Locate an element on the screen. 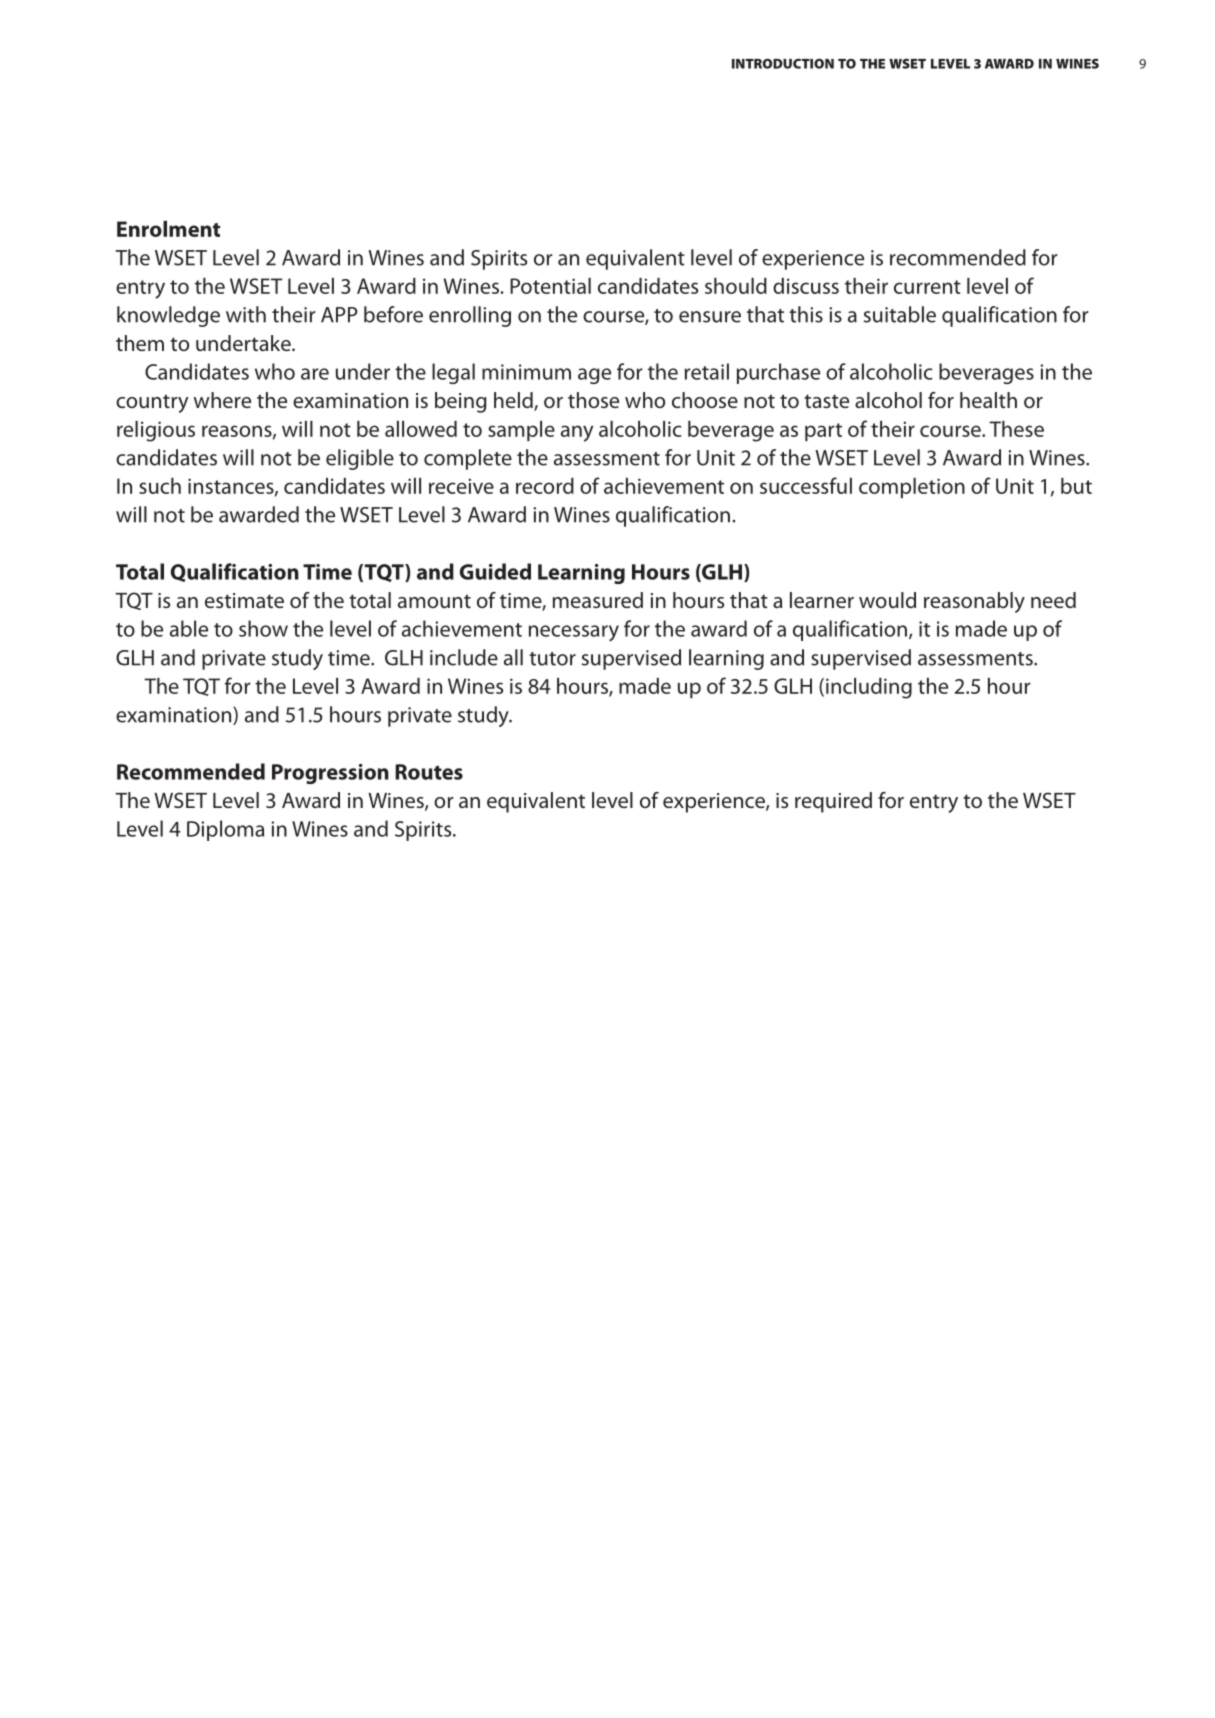 The width and height of the screenshot is (1215, 1718). any is located at coordinates (577, 433).
